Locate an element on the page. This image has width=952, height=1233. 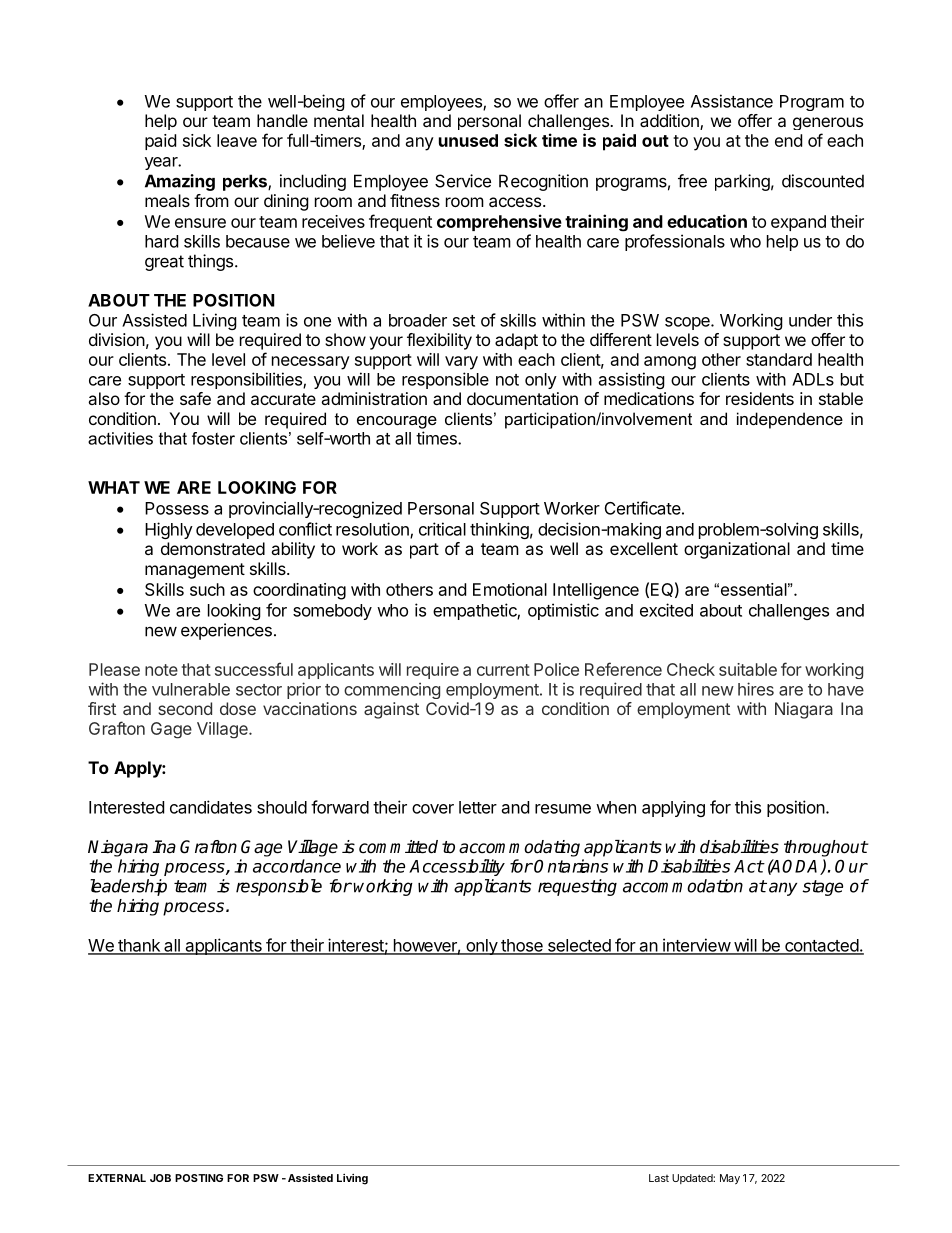
vary is located at coordinates (461, 363).
